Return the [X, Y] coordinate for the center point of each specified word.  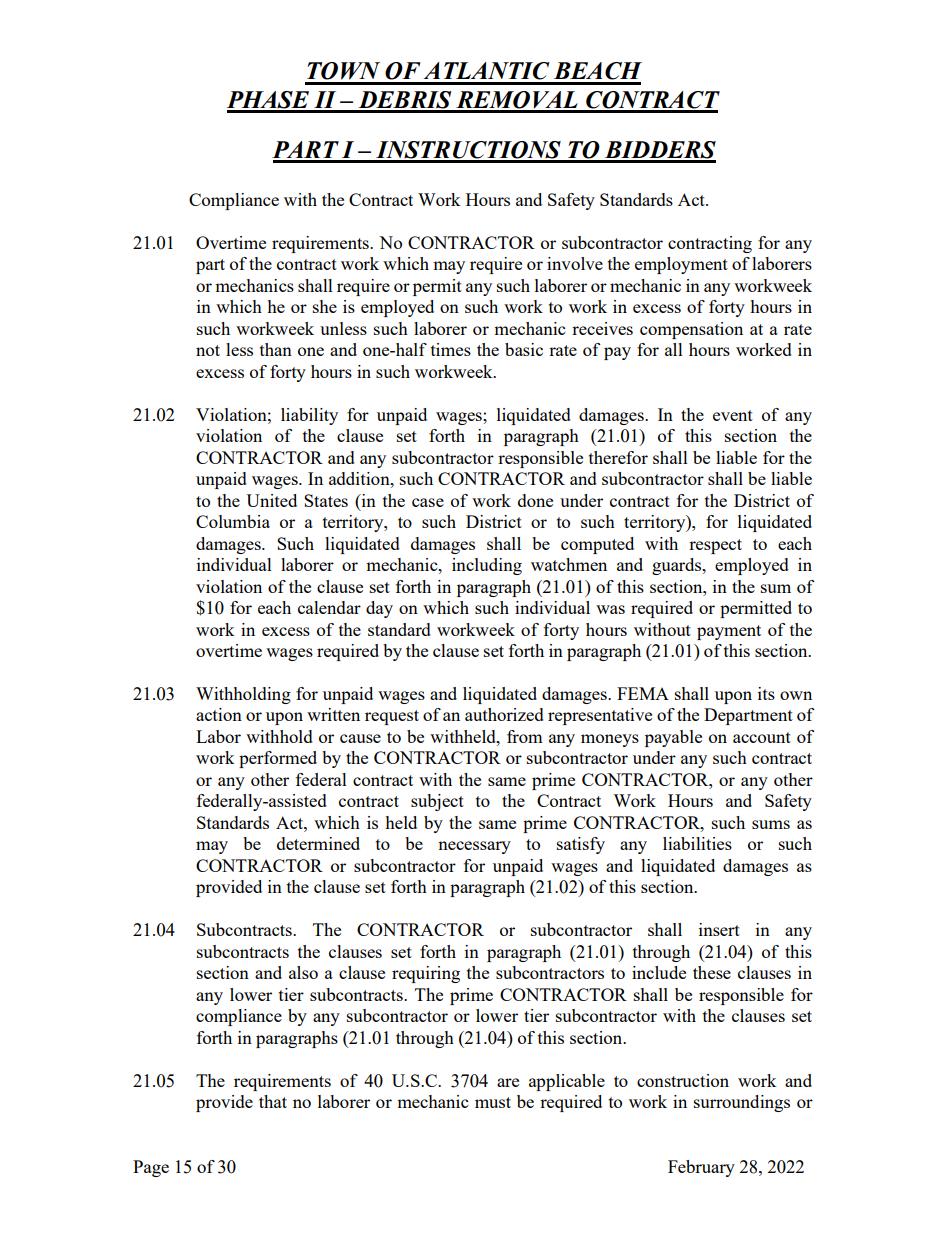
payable [673, 738]
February [701, 1168]
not [208, 350]
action [219, 714]
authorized [504, 714]
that [273, 1101]
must [493, 1102]
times [451, 349]
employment [681, 265]
